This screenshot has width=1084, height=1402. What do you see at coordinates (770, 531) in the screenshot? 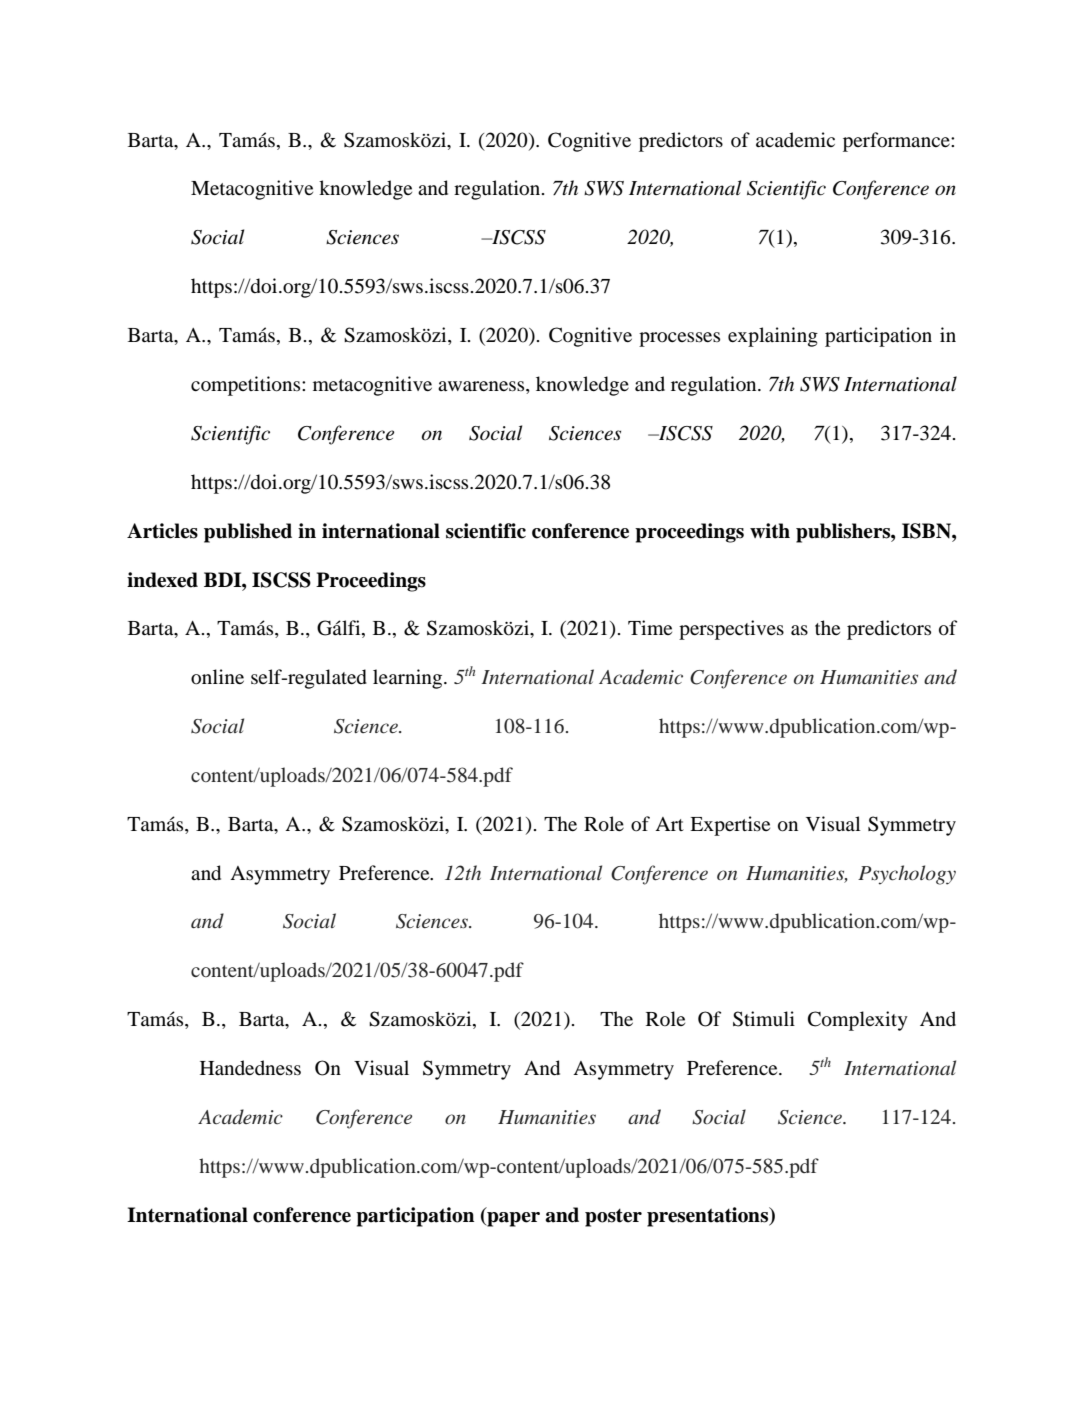
I see `with` at bounding box center [770, 531].
